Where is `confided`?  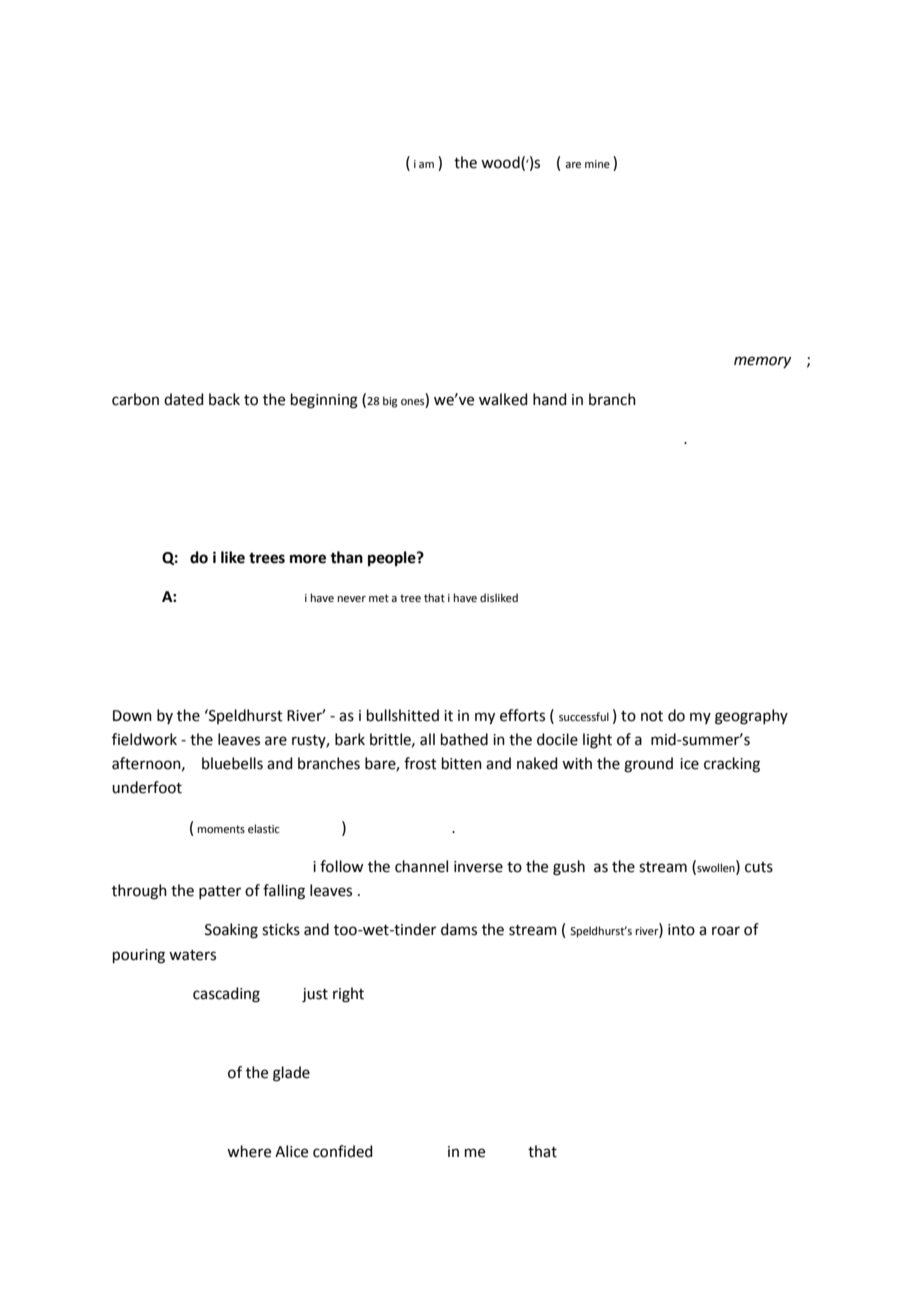 confided is located at coordinates (343, 1151).
